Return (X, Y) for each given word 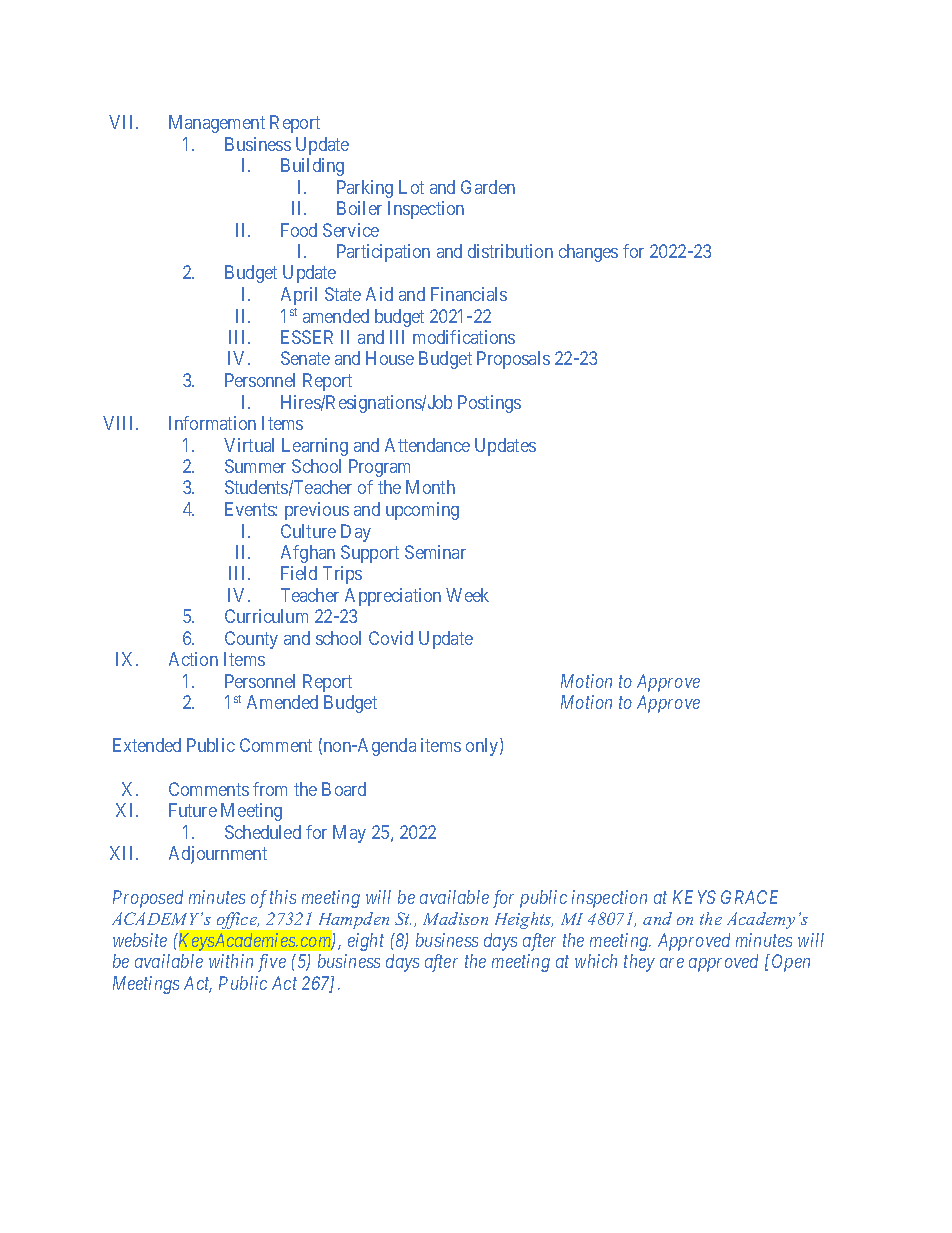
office (238, 920)
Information (212, 423)
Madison (455, 918)
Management (217, 124)
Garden (488, 187)
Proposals (513, 360)
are (672, 963)
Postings (489, 404)
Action (193, 659)
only (483, 747)
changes (588, 253)
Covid (391, 638)
